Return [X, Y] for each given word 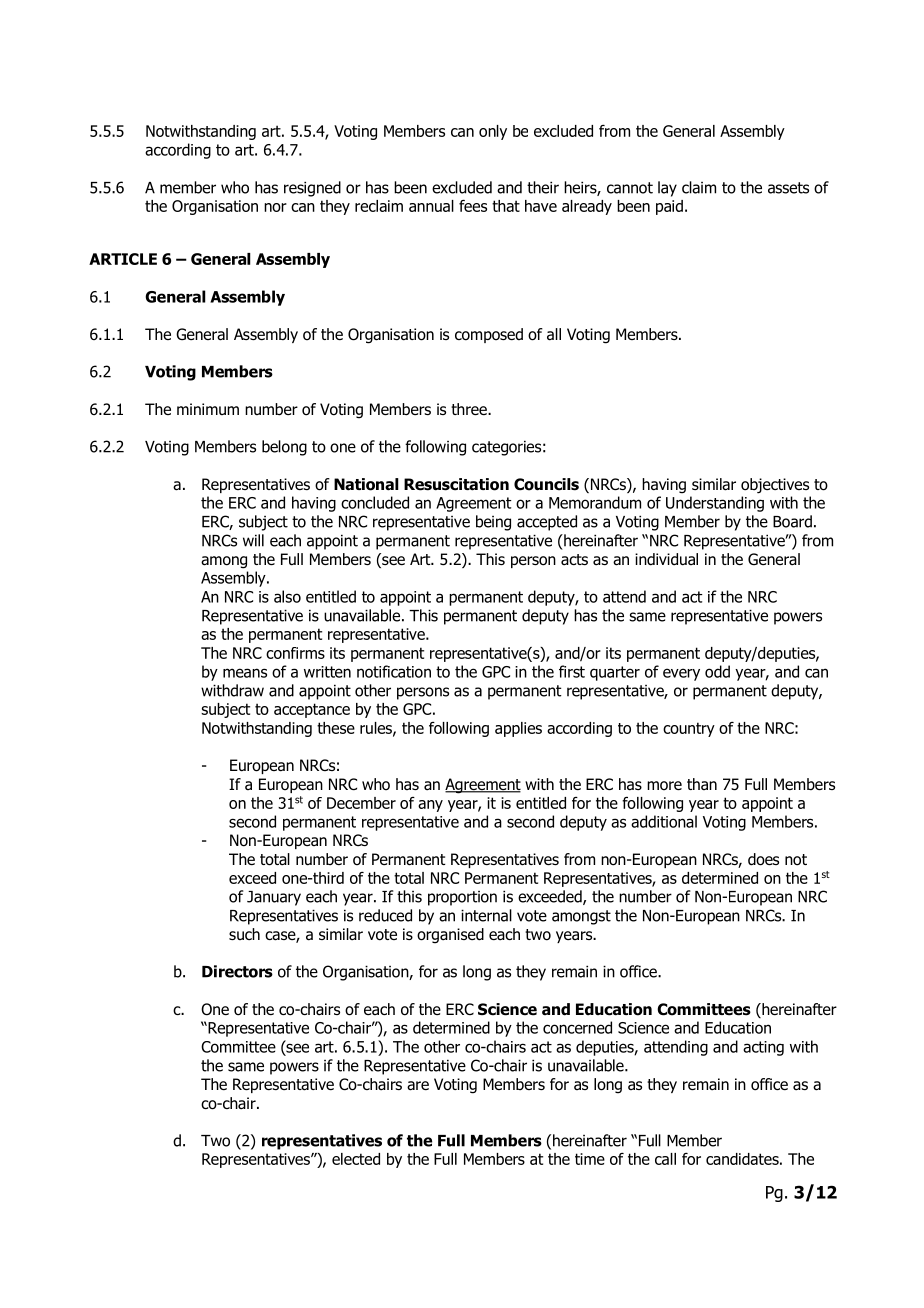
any [430, 806]
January [274, 898]
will [253, 540]
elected [356, 1159]
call [665, 1159]
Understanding [715, 504]
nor [275, 207]
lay [667, 189]
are [418, 1086]
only [493, 132]
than [702, 784]
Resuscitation [456, 484]
